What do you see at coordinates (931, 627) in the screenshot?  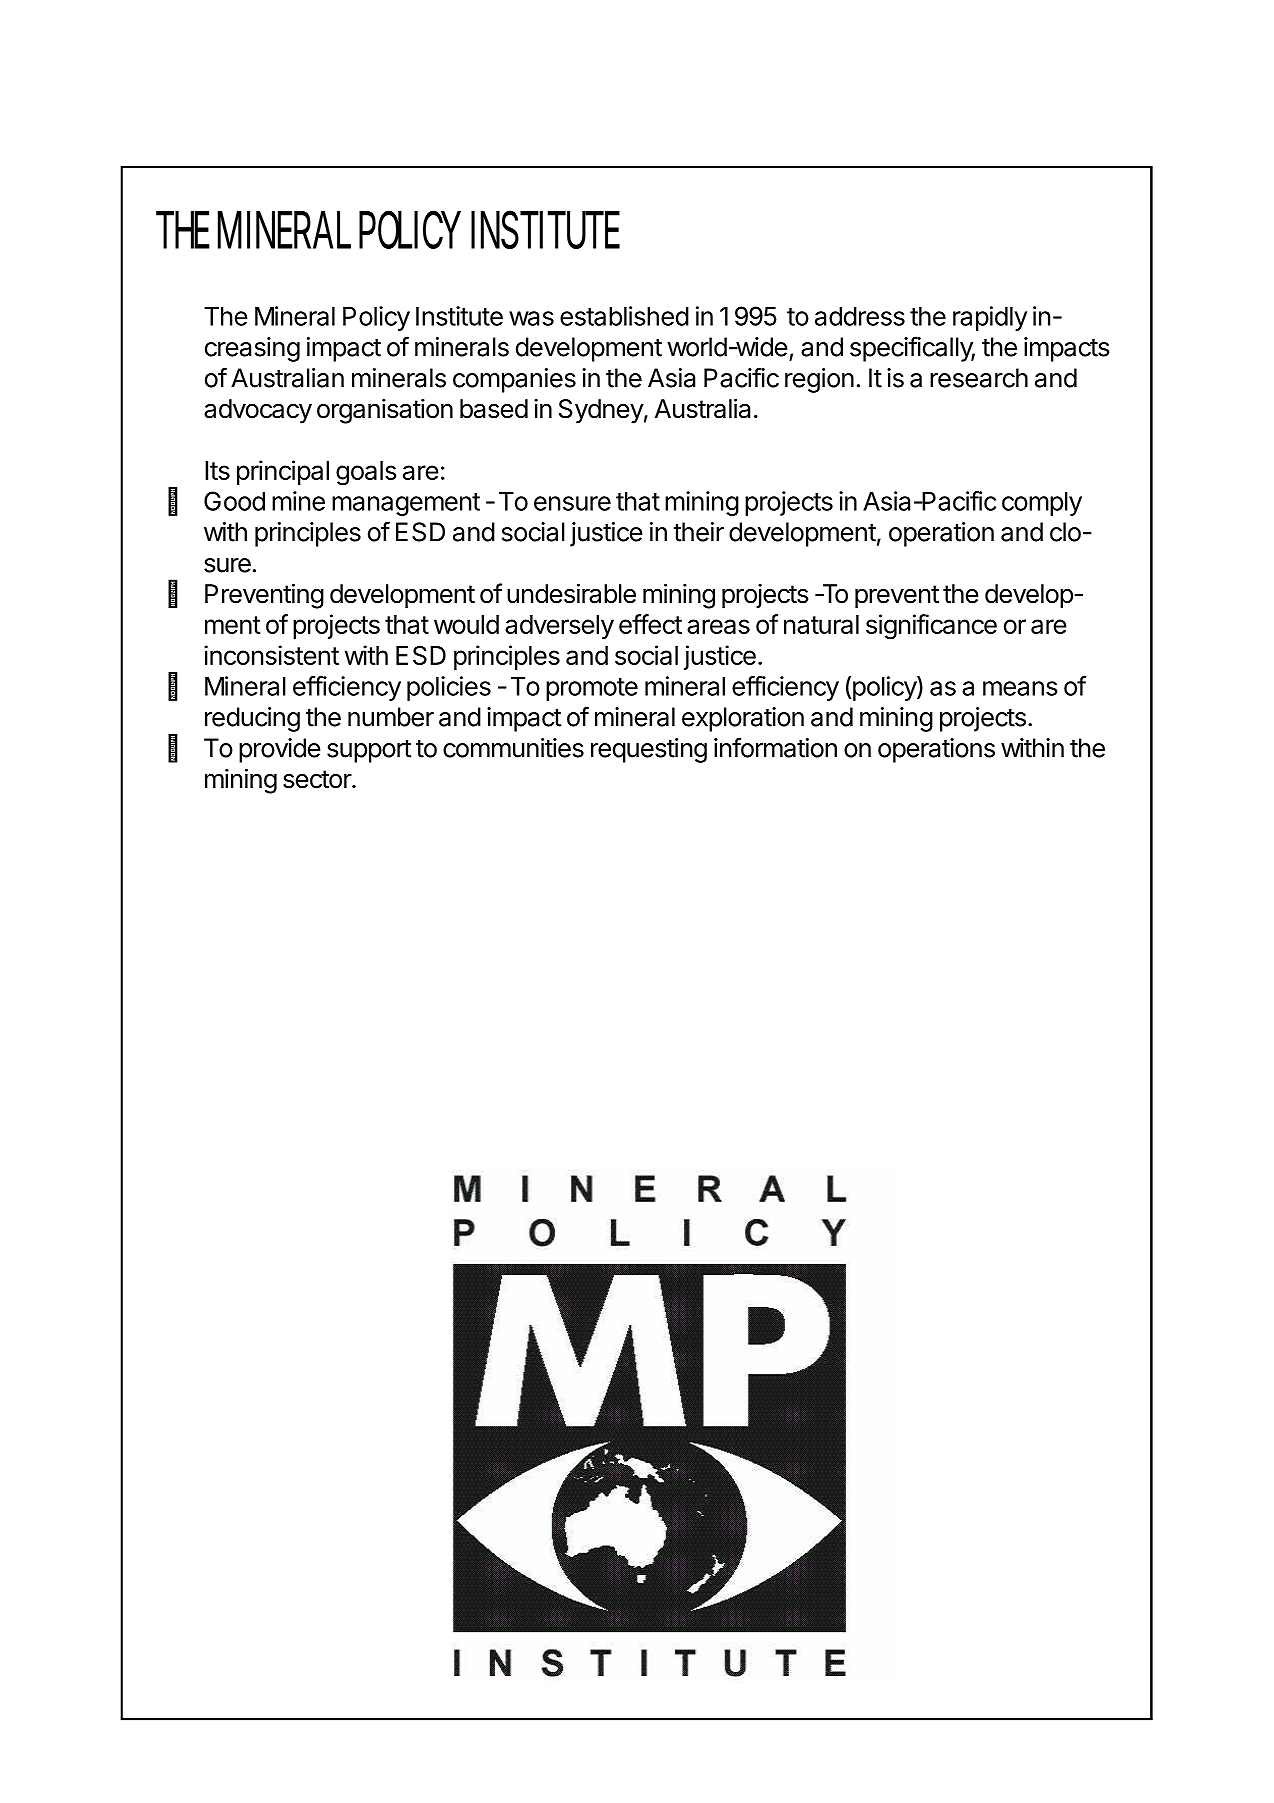 I see `significance` at bounding box center [931, 627].
